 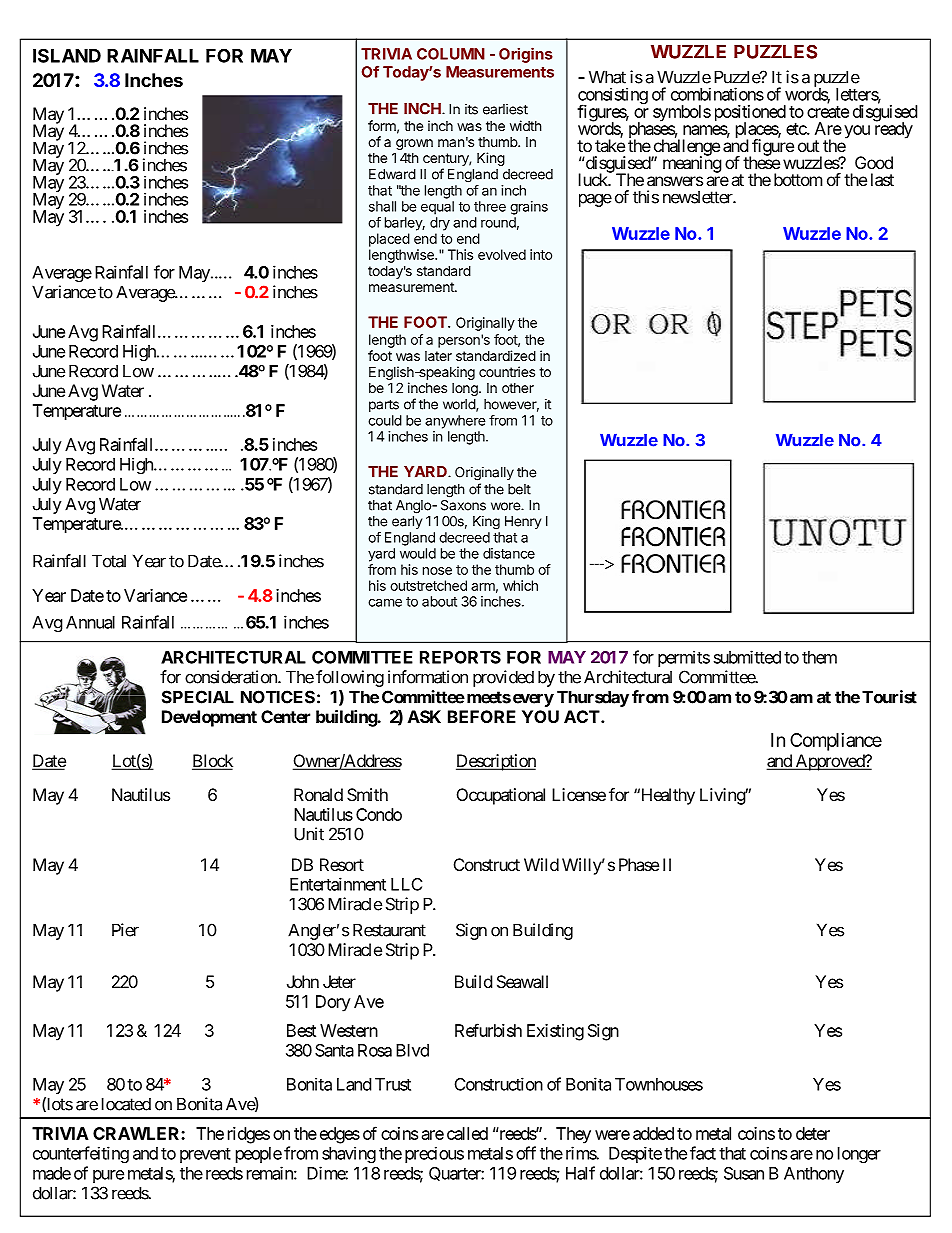 I want to click on Compliance, so click(x=836, y=742).
